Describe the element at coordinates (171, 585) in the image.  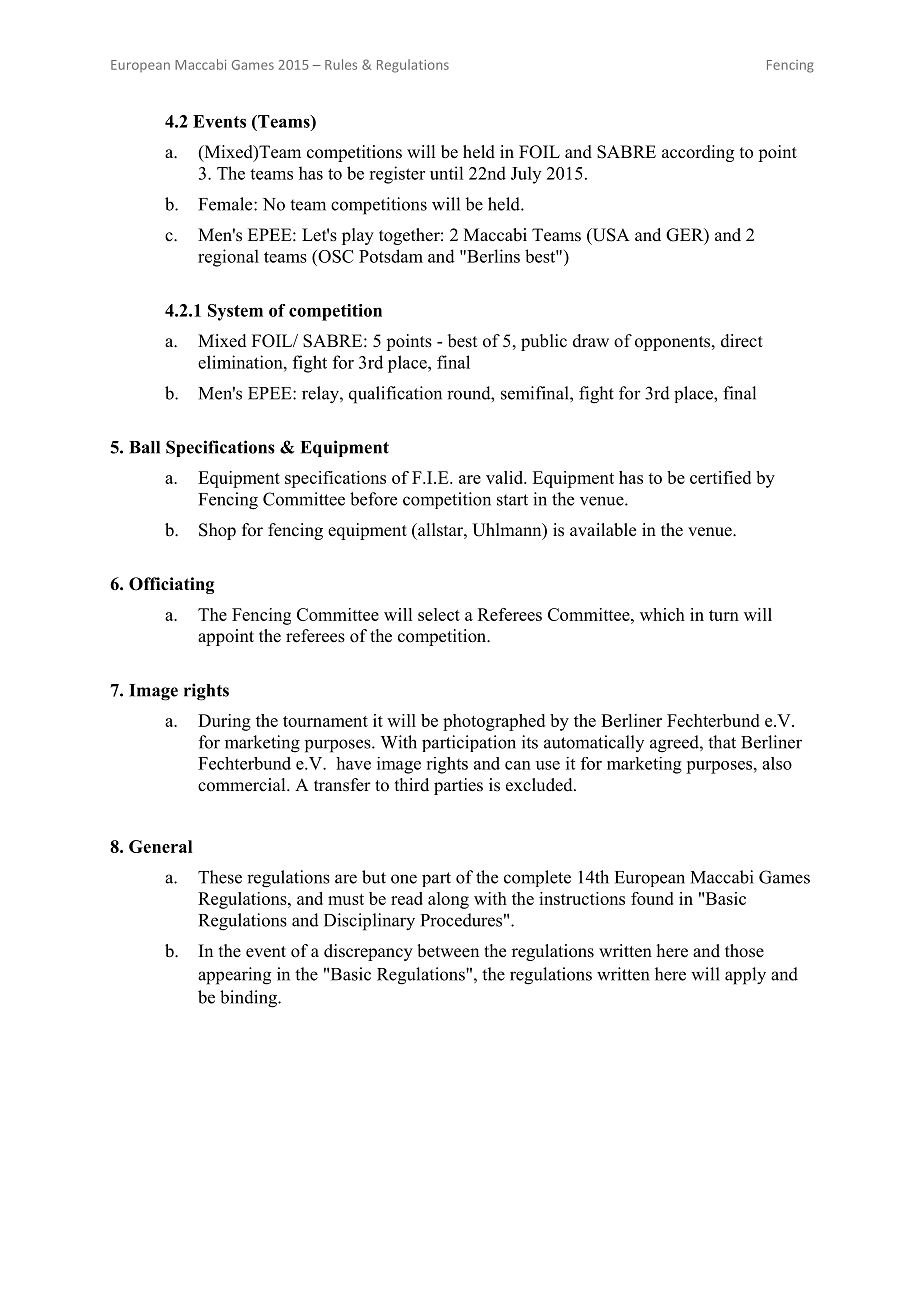
I see `Officiating` at that location.
